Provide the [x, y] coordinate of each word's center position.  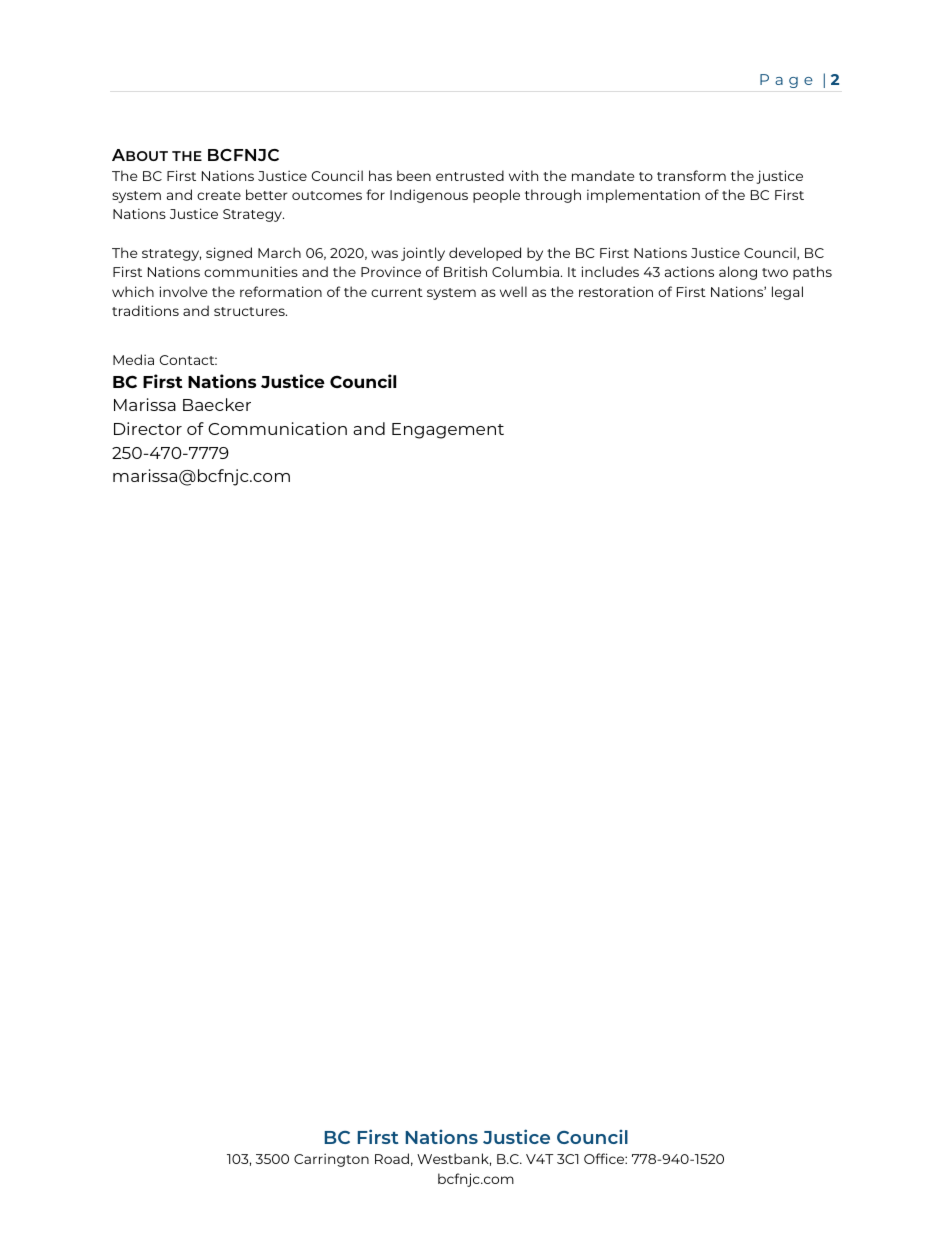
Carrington [331, 1160]
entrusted [470, 175]
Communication [277, 428]
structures [250, 311]
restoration [616, 291]
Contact [188, 360]
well [513, 291]
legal [787, 293]
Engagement [448, 431]
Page [786, 81]
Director [148, 428]
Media [133, 359]
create [219, 195]
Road [392, 1158]
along [738, 273]
